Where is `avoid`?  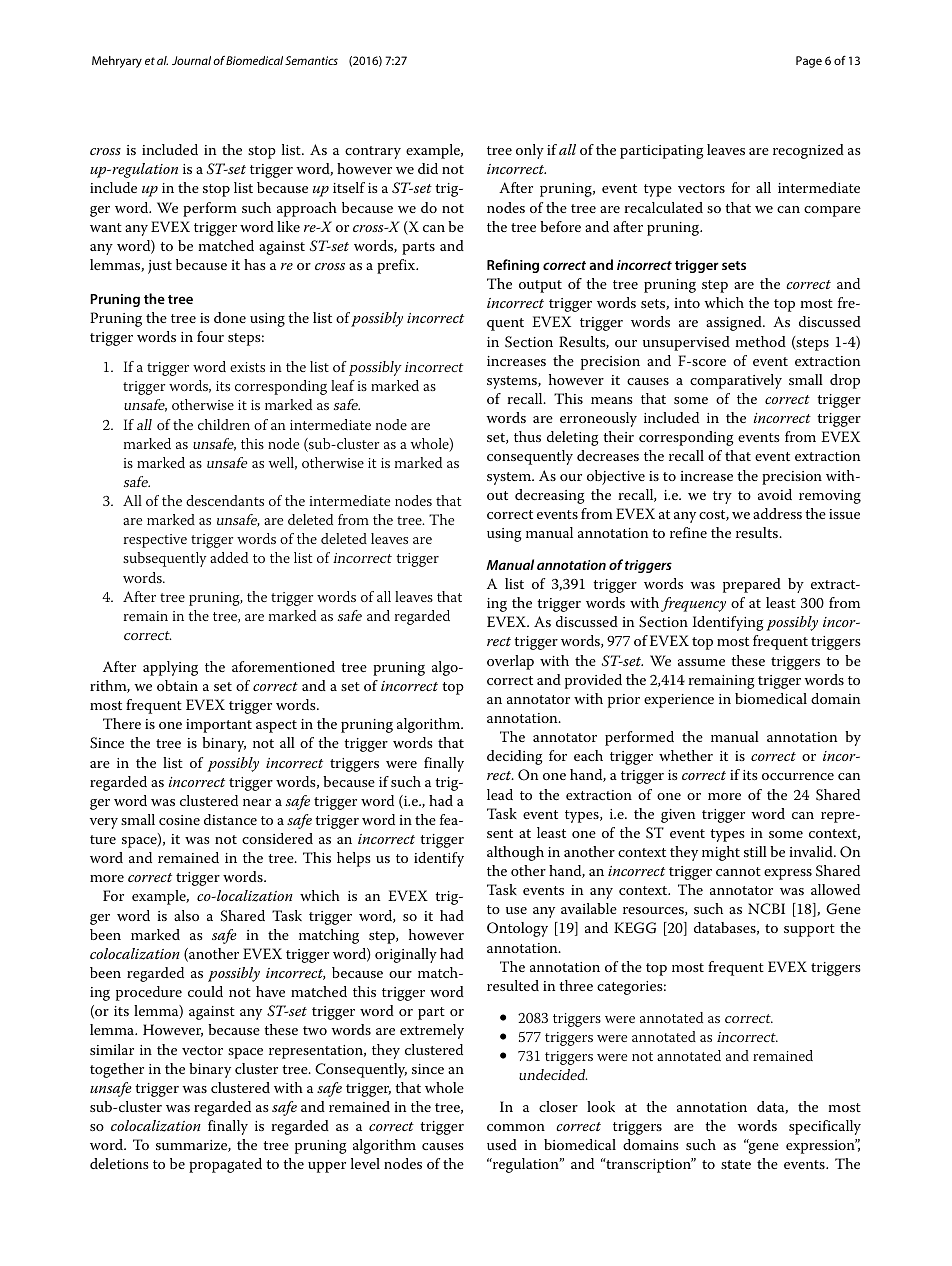
avoid is located at coordinates (775, 494).
